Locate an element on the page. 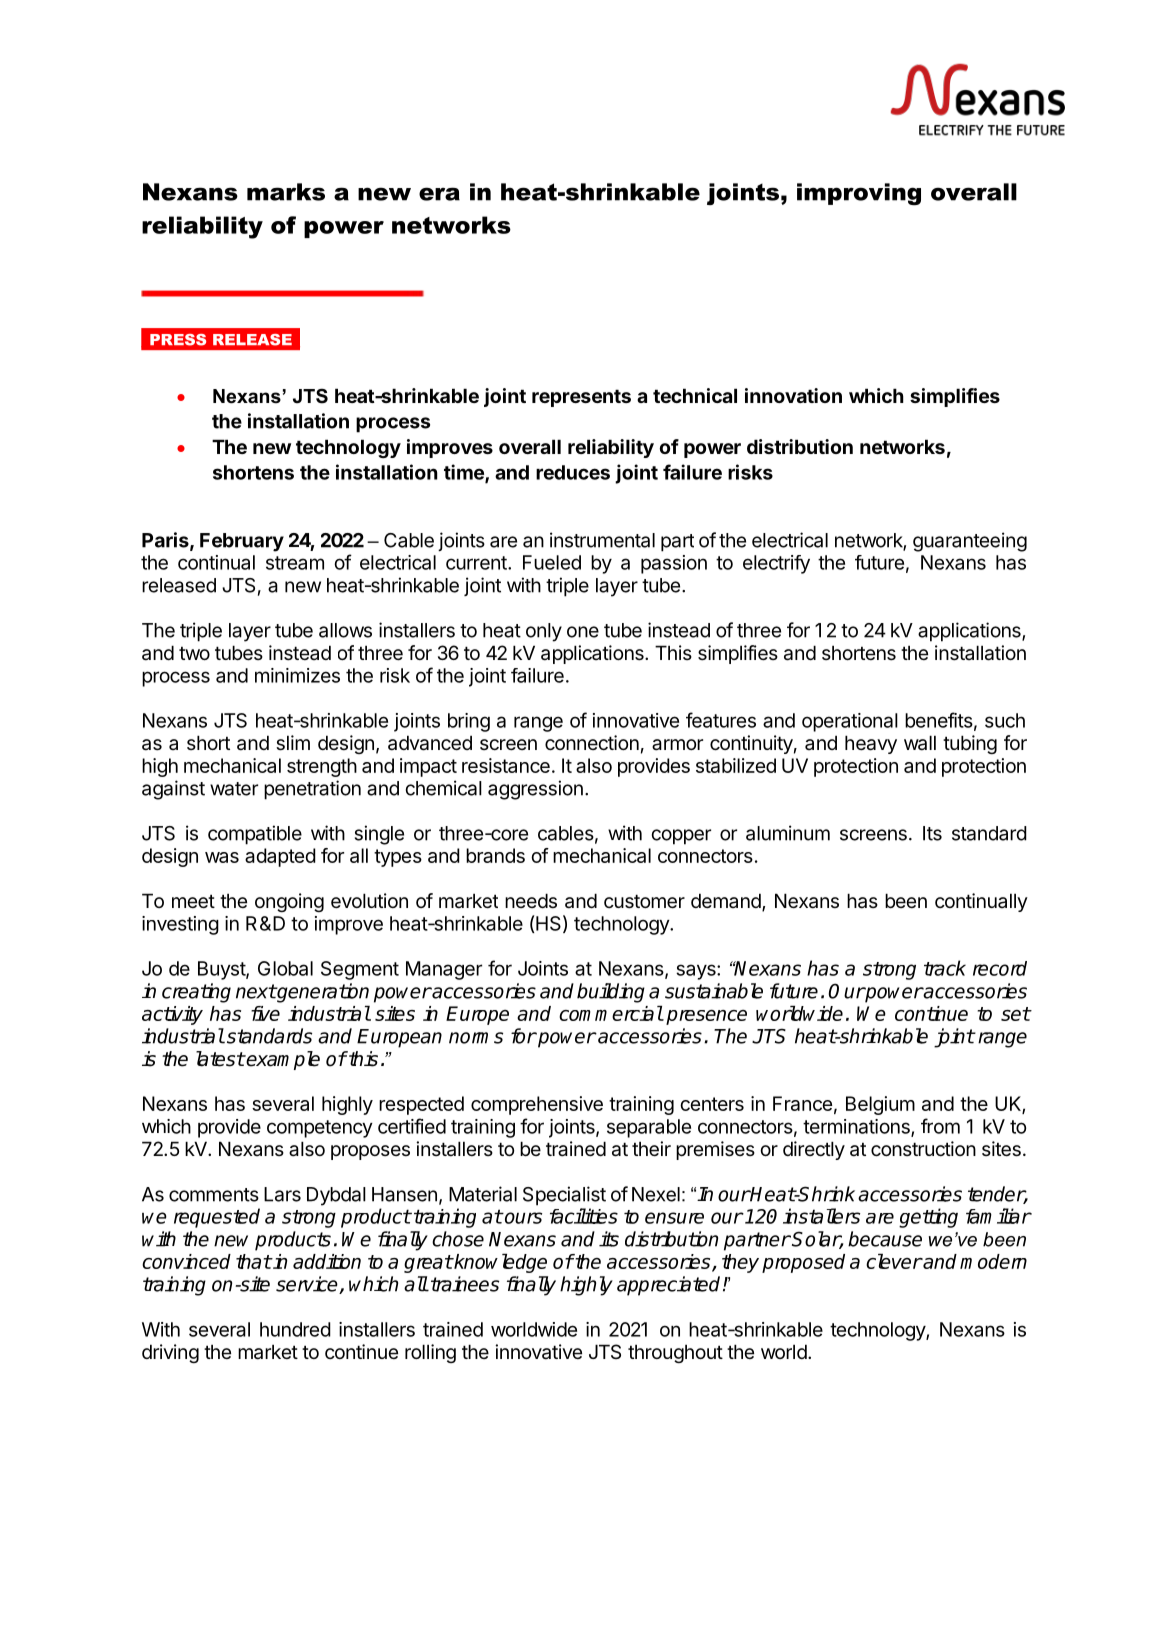  innovation is located at coordinates (793, 395).
